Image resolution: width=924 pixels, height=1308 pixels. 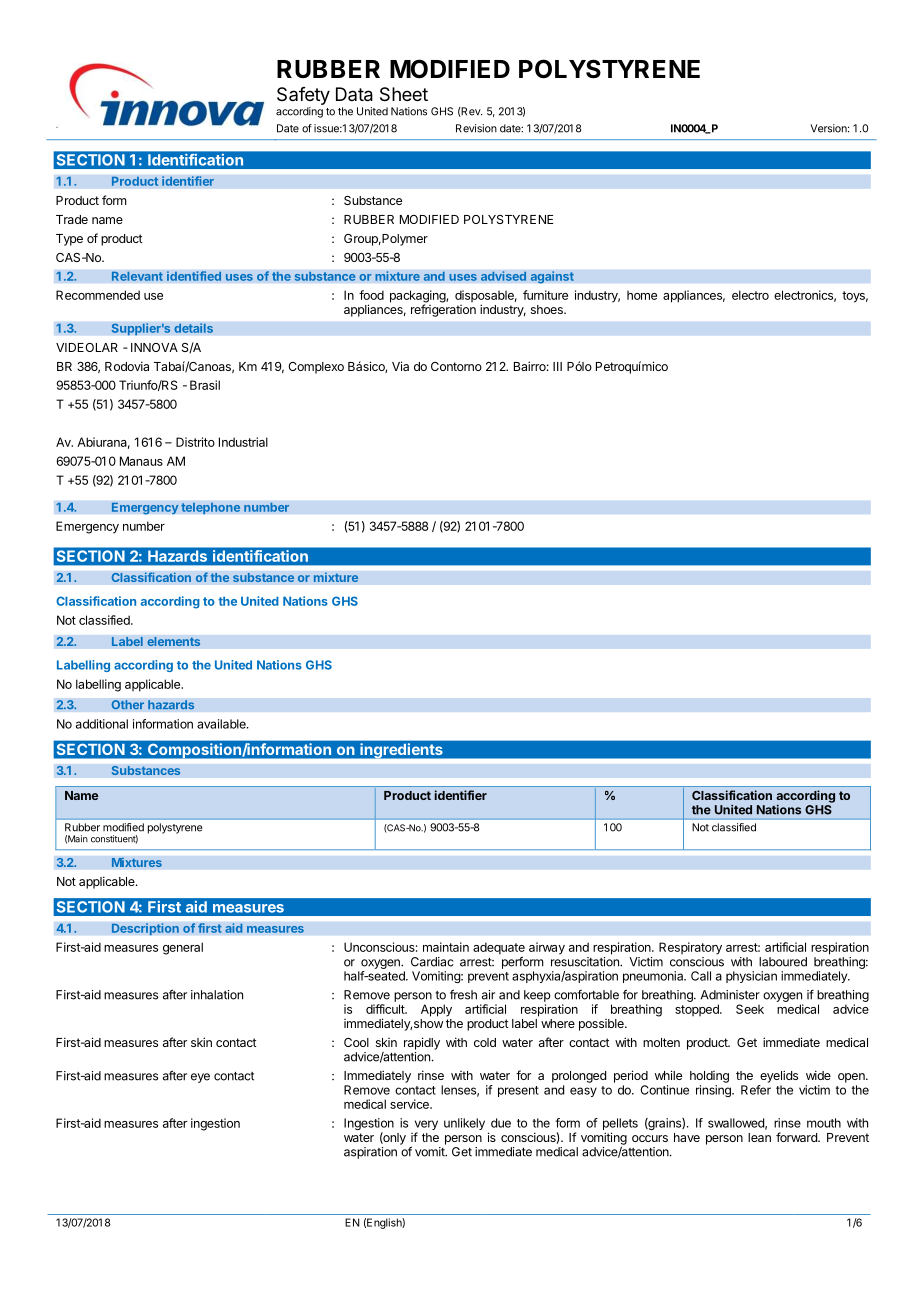 What do you see at coordinates (690, 948) in the screenshot?
I see `Respiratory` at bounding box center [690, 948].
